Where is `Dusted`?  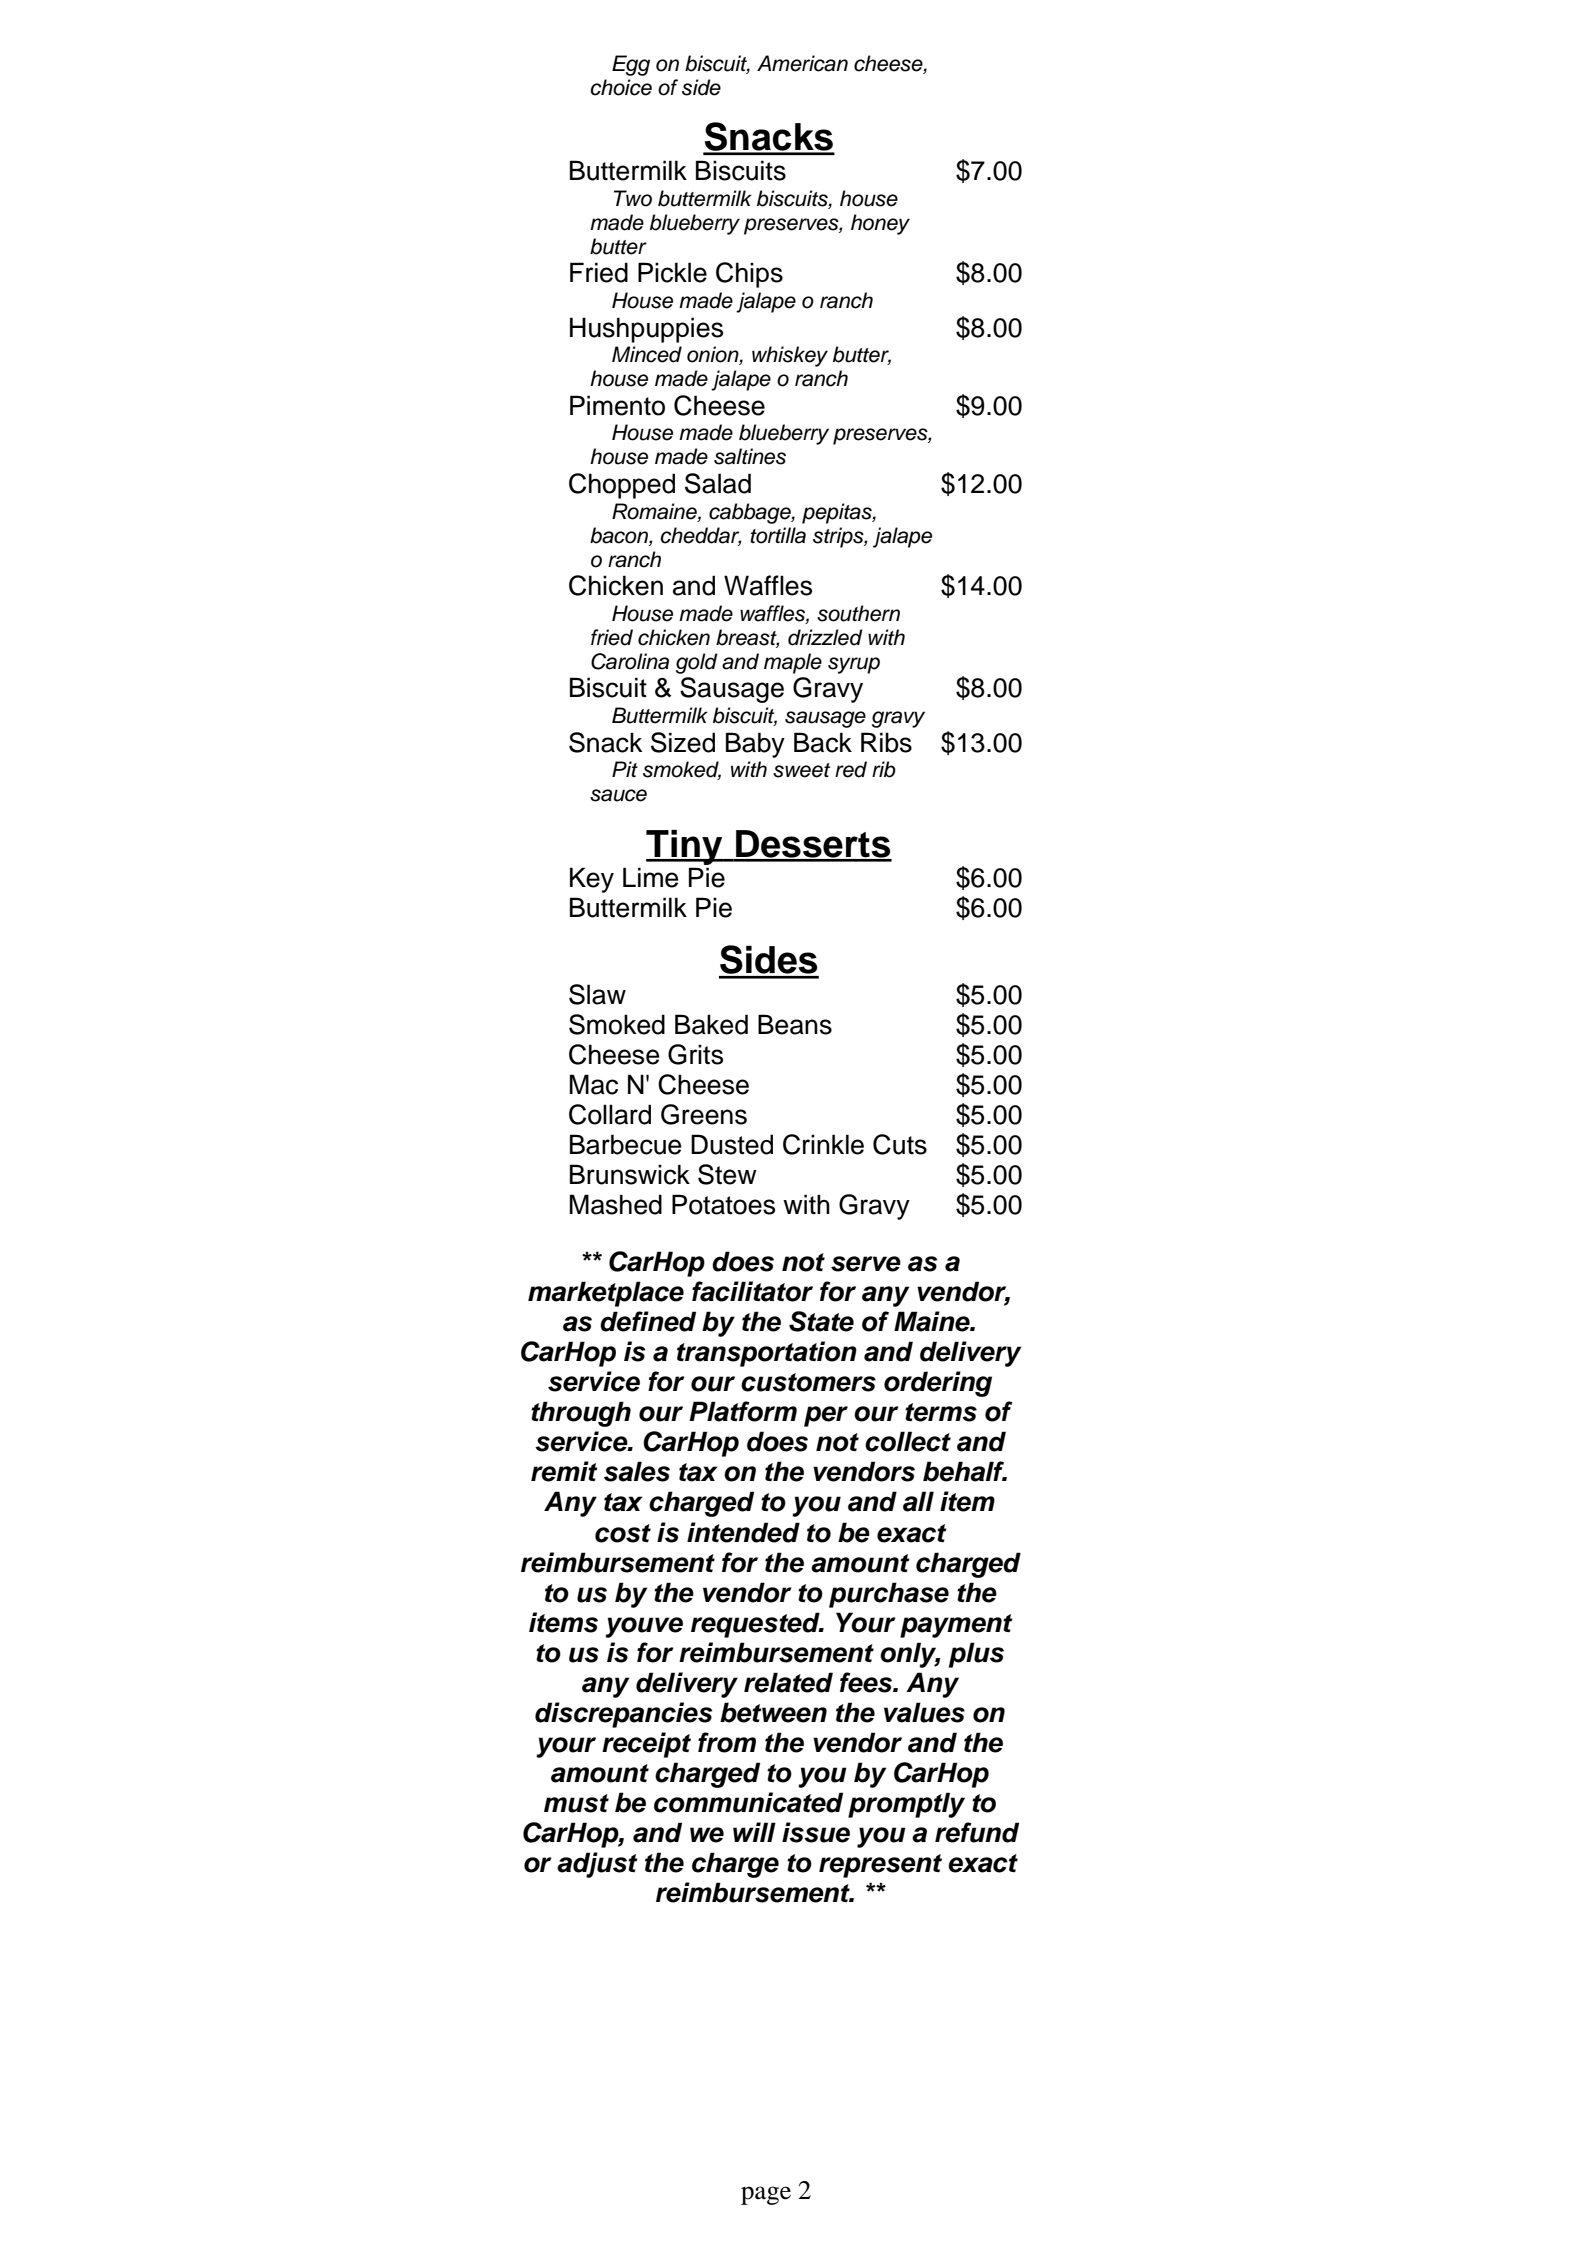
Dusted is located at coordinates (732, 1144).
